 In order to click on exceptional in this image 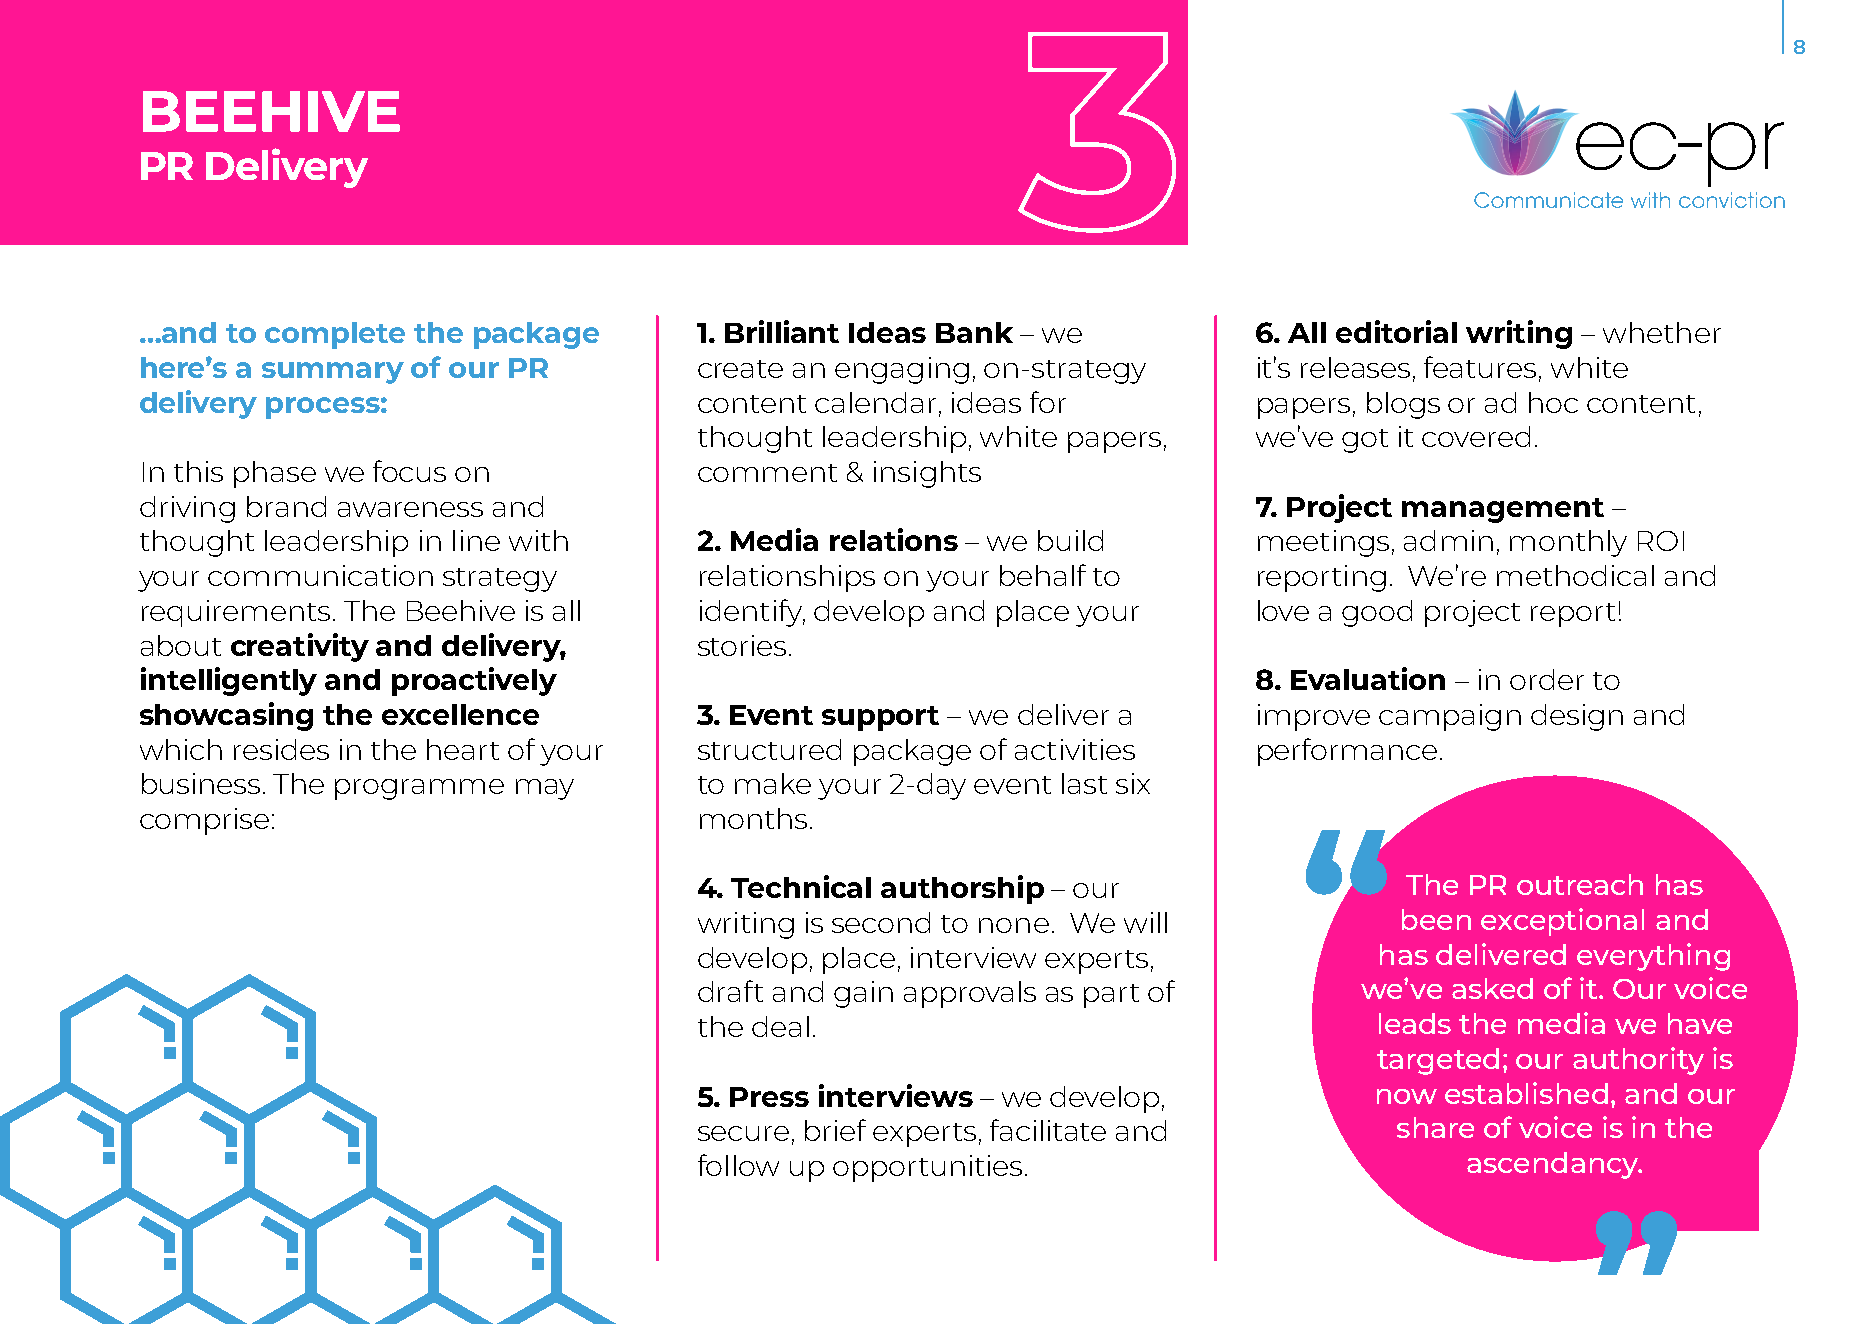, I will do `click(1562, 922)`.
